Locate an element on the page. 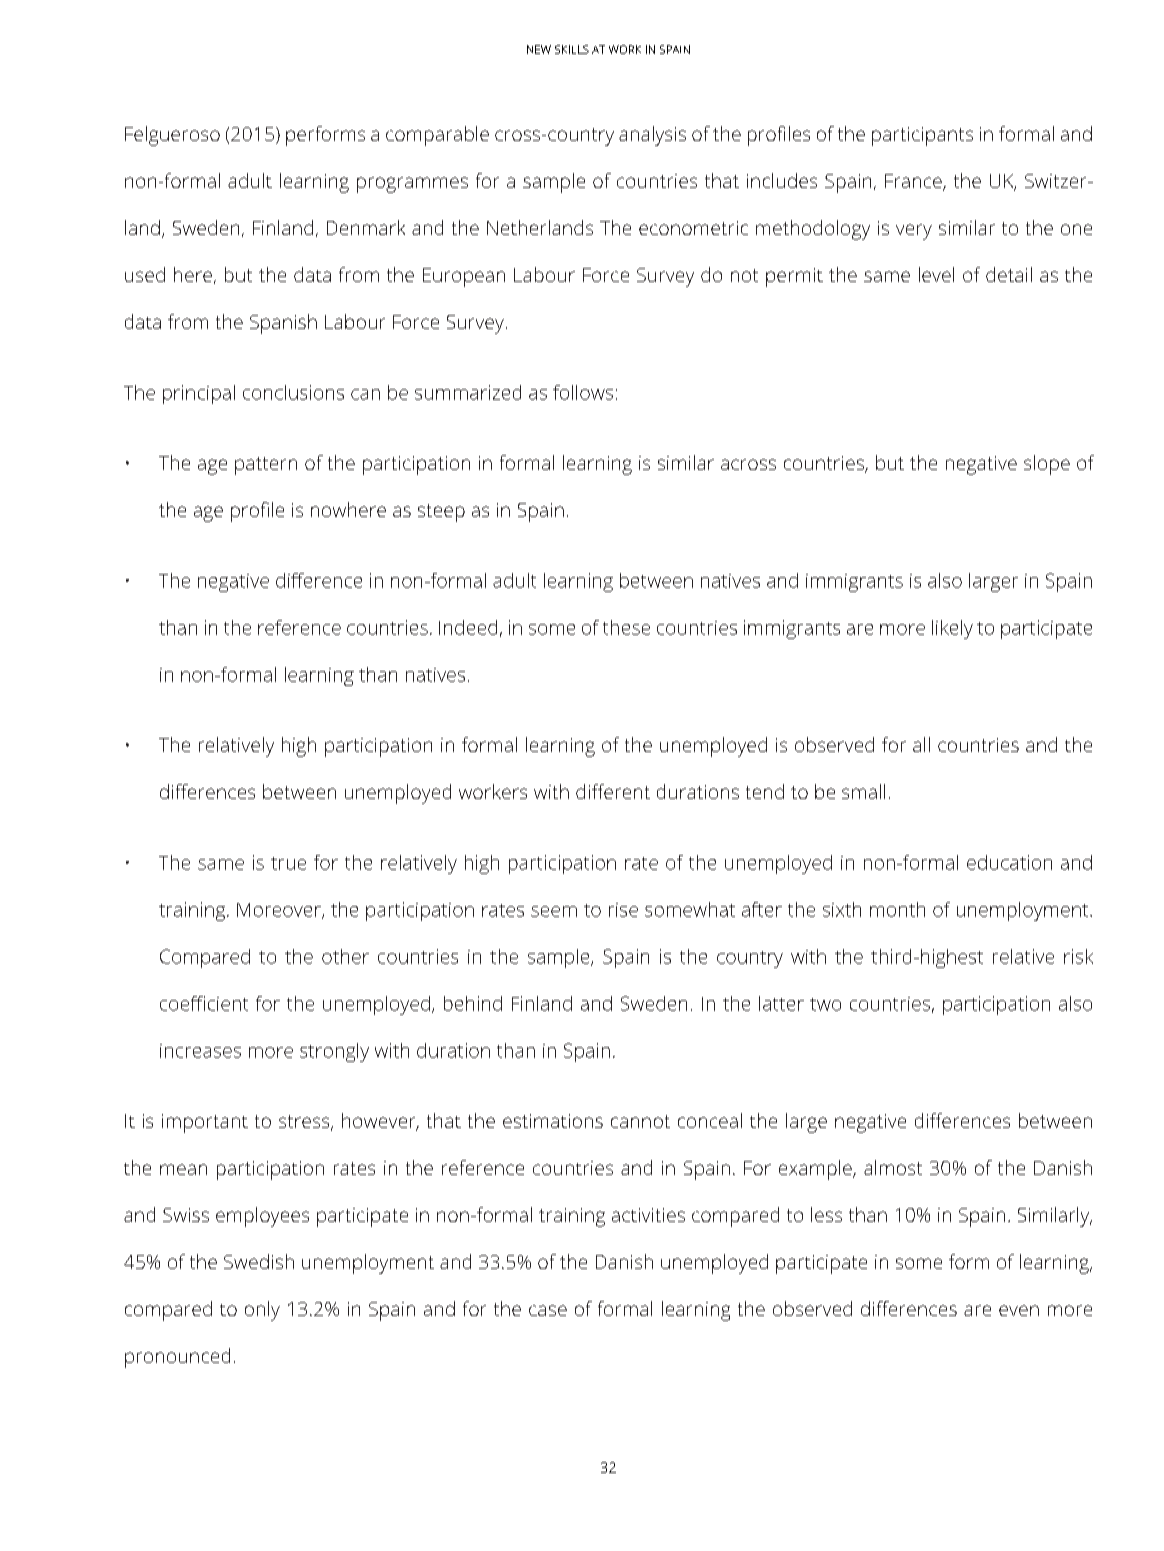 This page has height=1551, width=1164. case is located at coordinates (548, 1310).
